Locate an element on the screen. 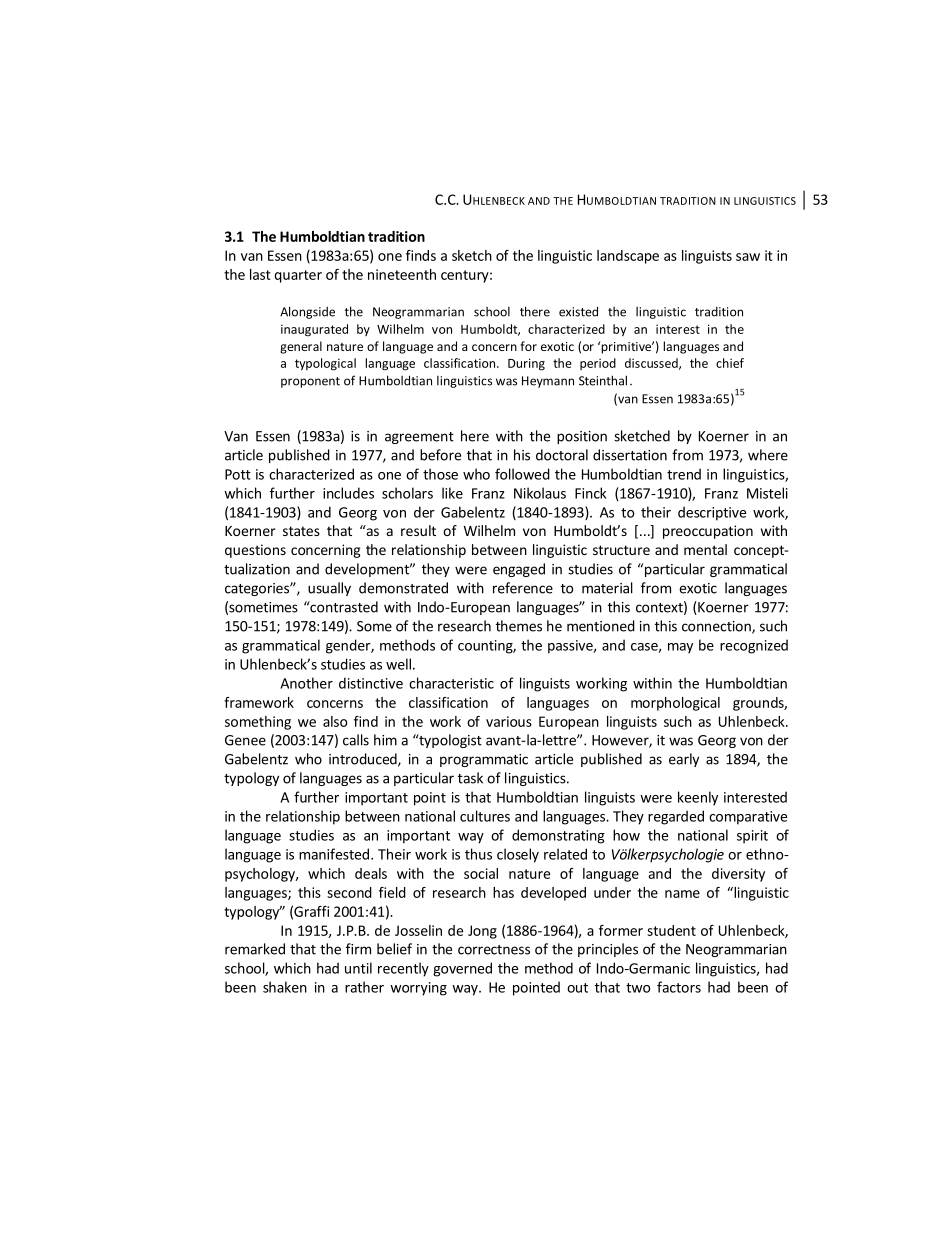 This screenshot has height=1233, width=952. states is located at coordinates (301, 531).
